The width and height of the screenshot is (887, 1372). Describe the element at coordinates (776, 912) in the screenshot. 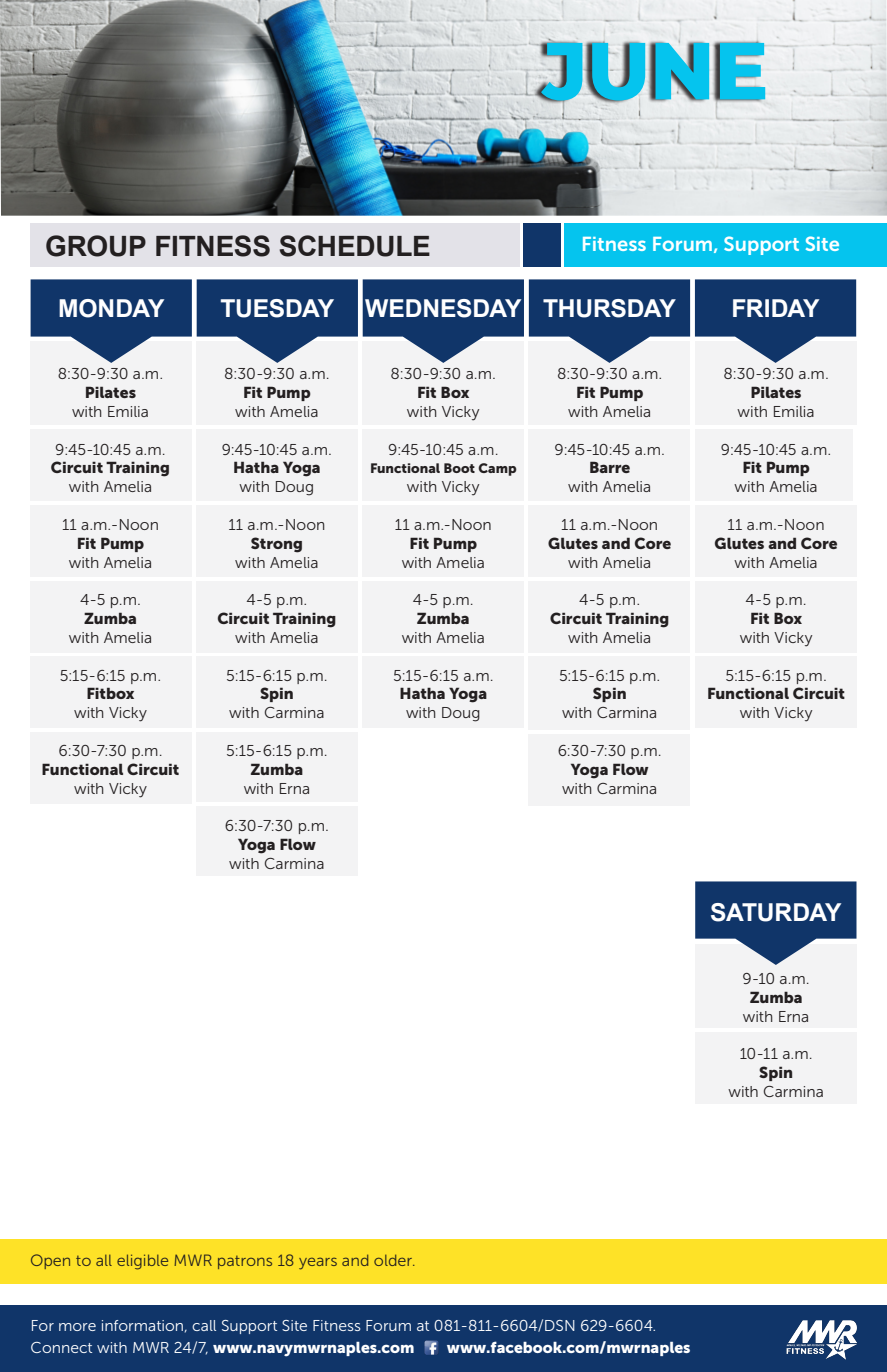

I see `SATURDAY` at that location.
